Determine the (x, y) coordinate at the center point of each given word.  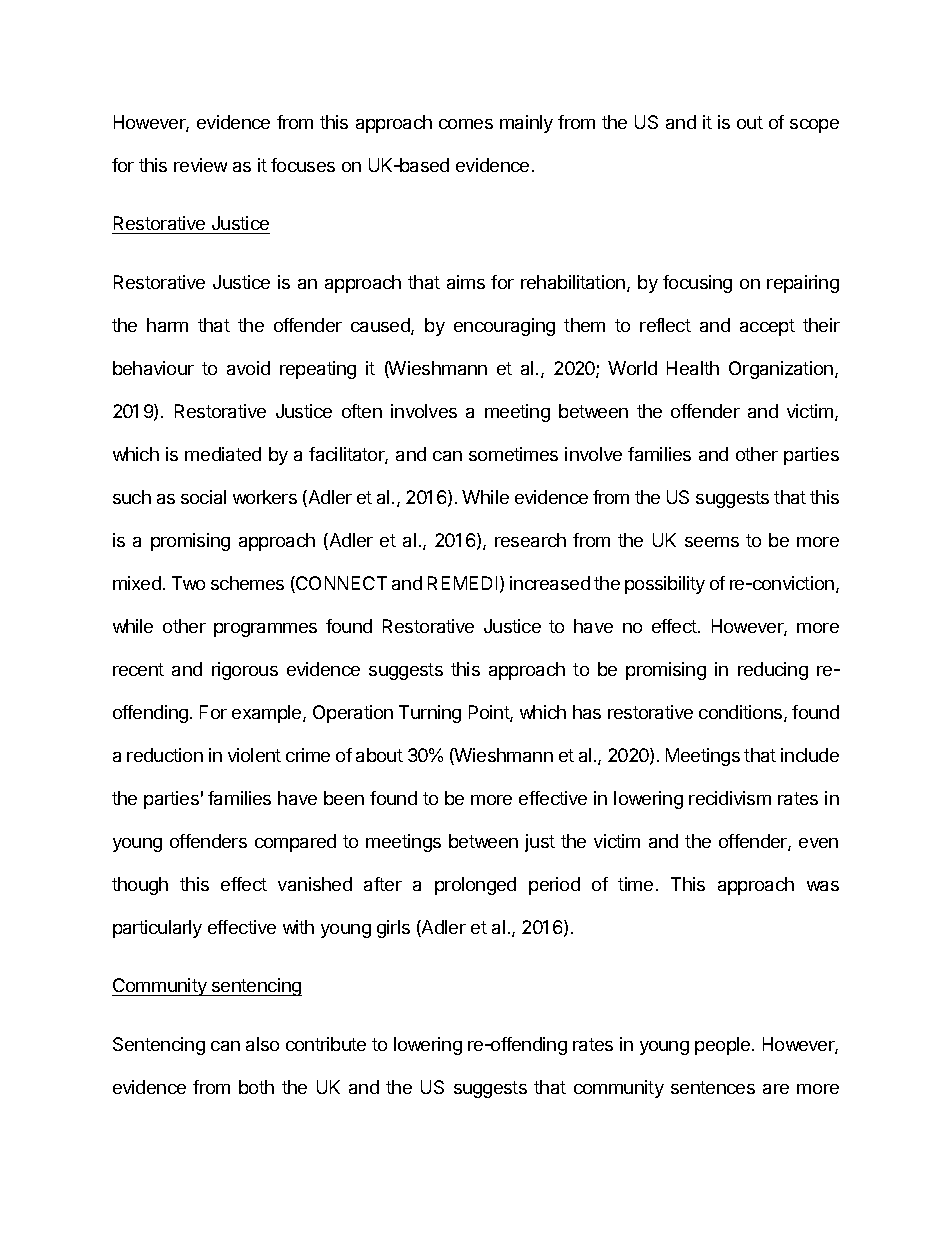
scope (814, 126)
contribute (326, 1044)
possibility (665, 585)
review (200, 165)
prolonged (475, 886)
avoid (248, 368)
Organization (781, 370)
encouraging (504, 327)
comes (466, 124)
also (262, 1044)
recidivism (730, 798)
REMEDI (462, 583)
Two (188, 583)
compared (295, 843)
